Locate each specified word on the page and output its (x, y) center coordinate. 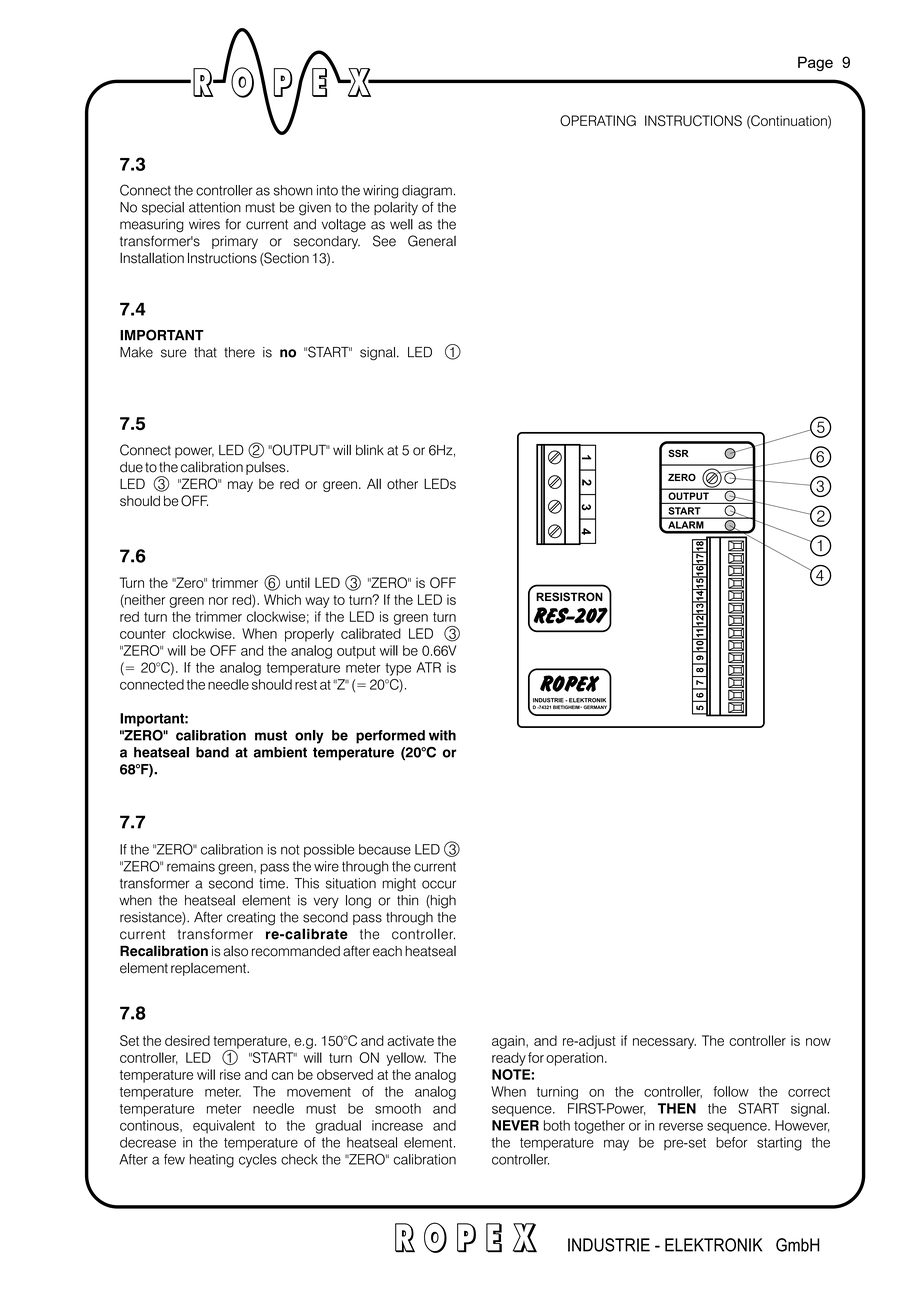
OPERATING (598, 120)
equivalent (224, 1127)
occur (439, 884)
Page (815, 63)
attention (215, 207)
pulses (267, 468)
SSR (678, 453)
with (442, 735)
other (402, 484)
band (212, 752)
